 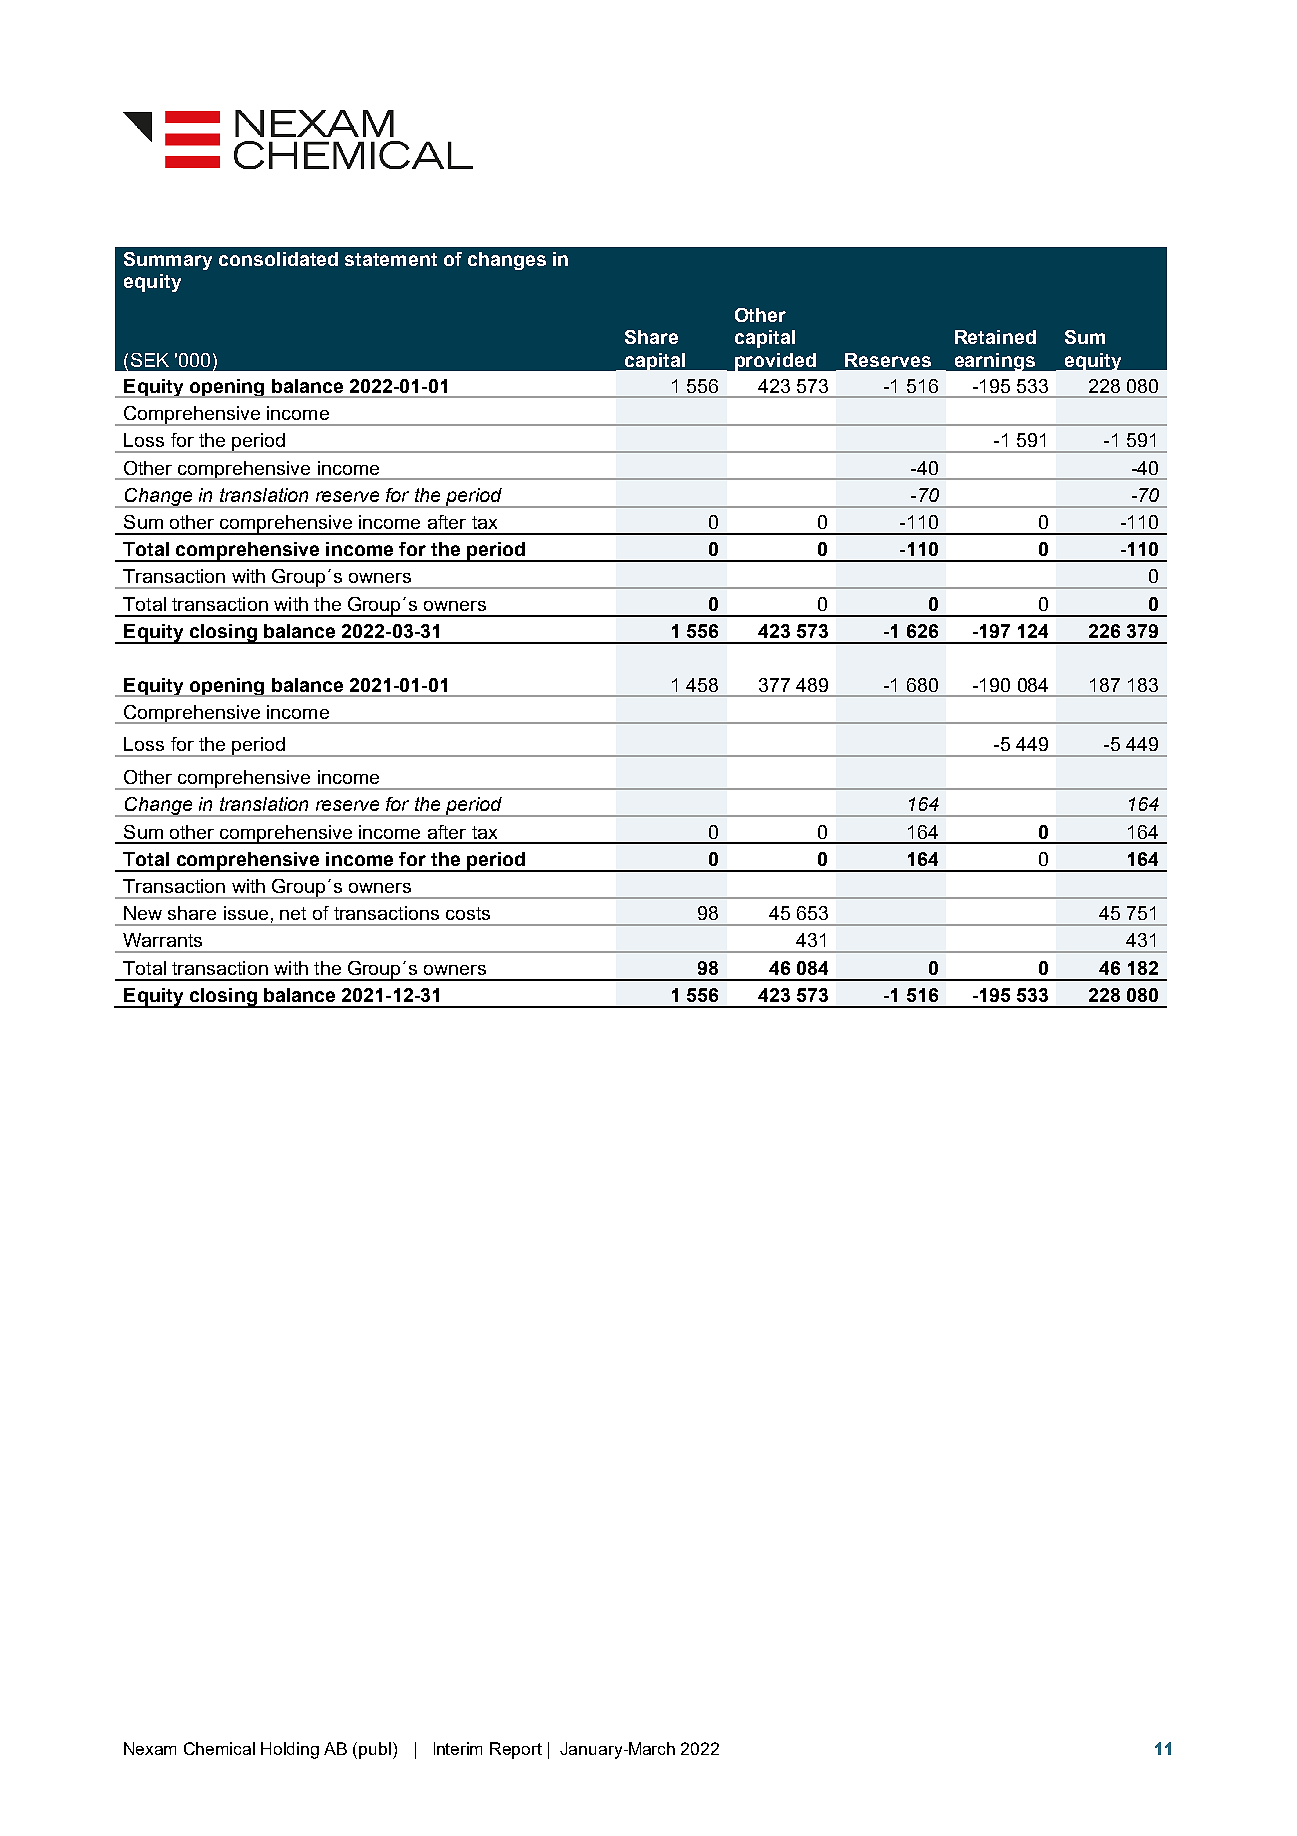 I want to click on publ, so click(x=375, y=1750).
